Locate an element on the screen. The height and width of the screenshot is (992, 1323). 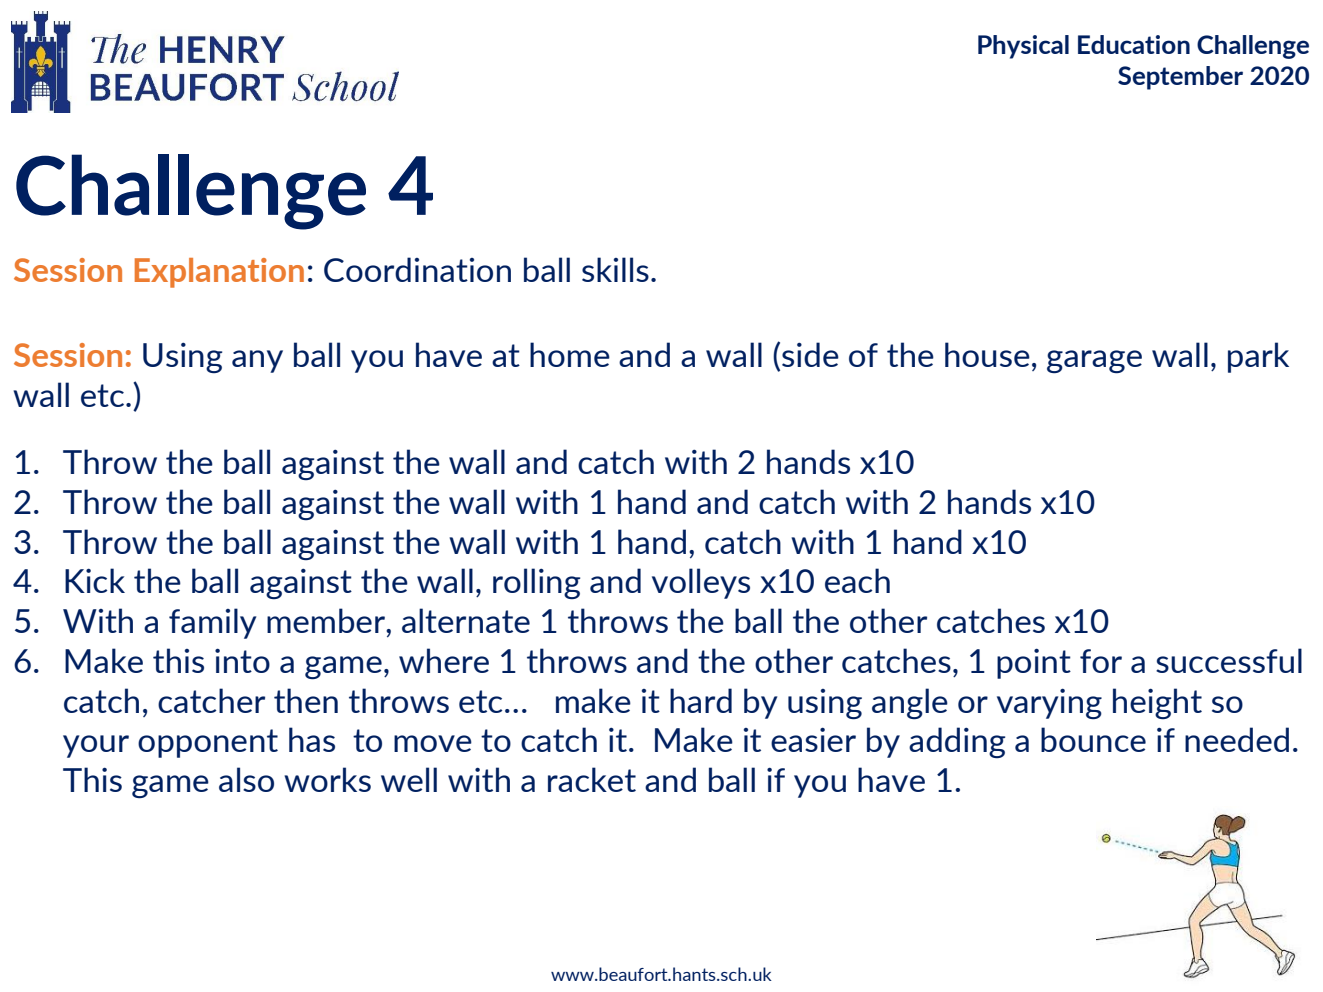
garage is located at coordinates (1094, 361).
